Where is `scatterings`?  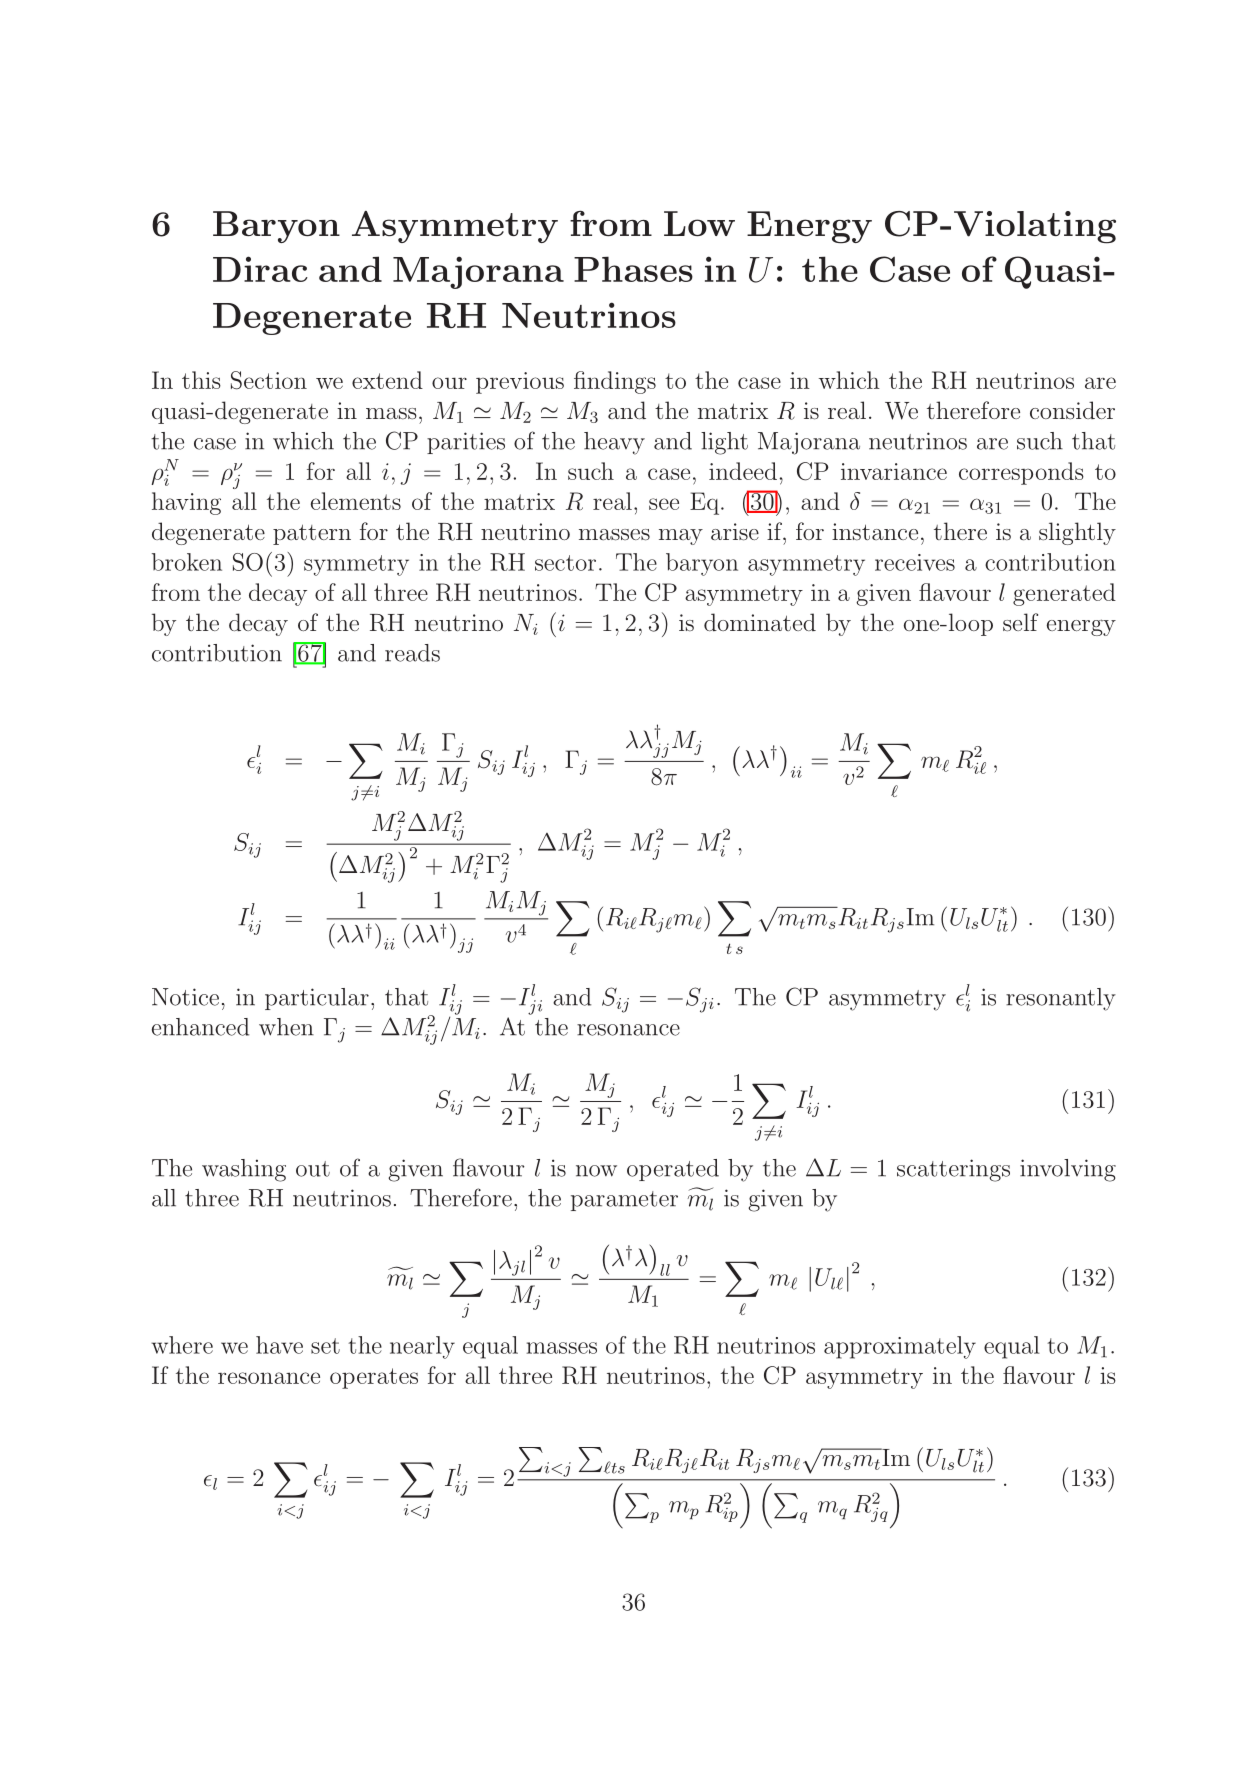 scatterings is located at coordinates (953, 1170).
